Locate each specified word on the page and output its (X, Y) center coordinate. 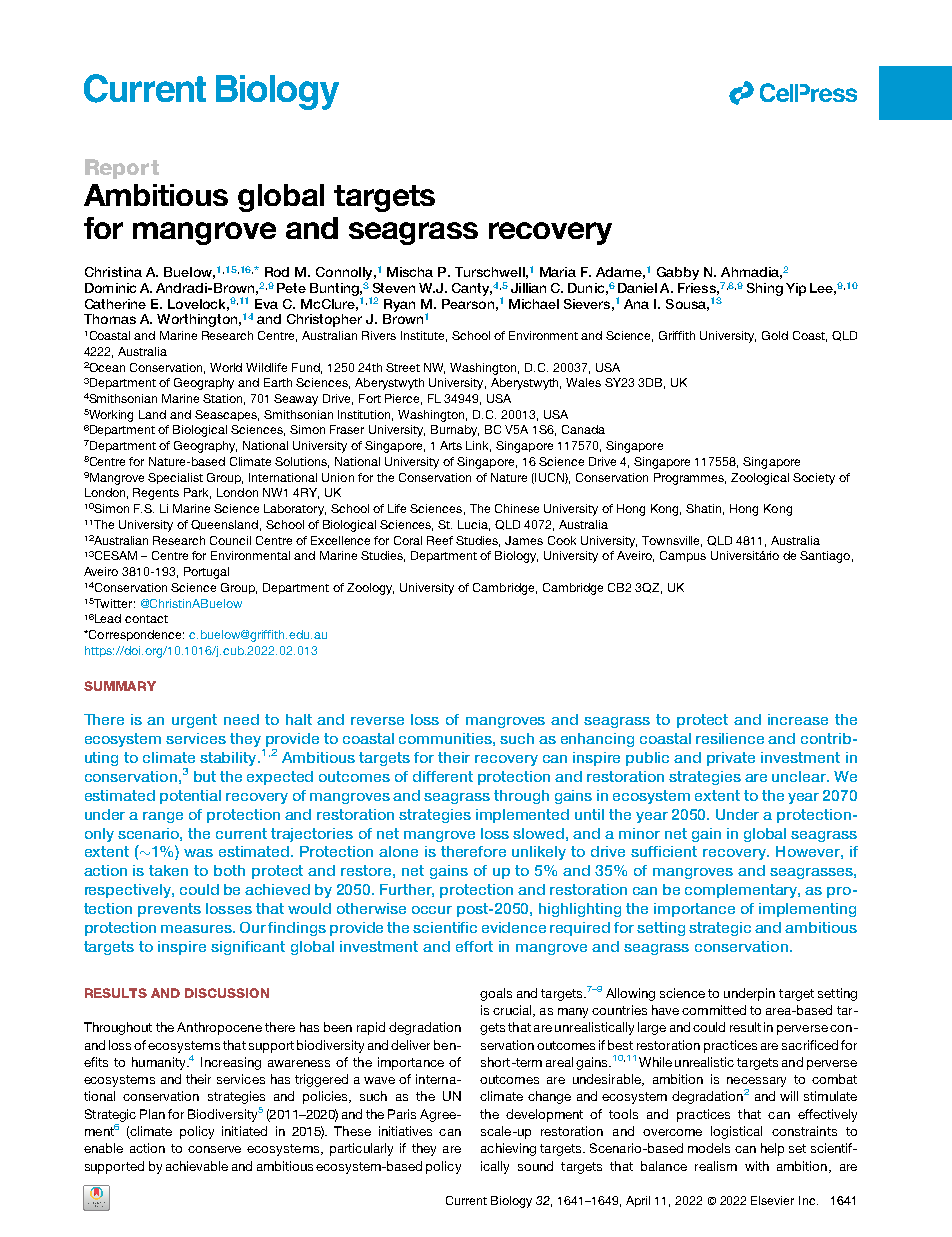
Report (122, 169)
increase (798, 719)
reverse (377, 721)
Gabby (678, 273)
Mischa (410, 272)
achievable (197, 1166)
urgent (194, 721)
